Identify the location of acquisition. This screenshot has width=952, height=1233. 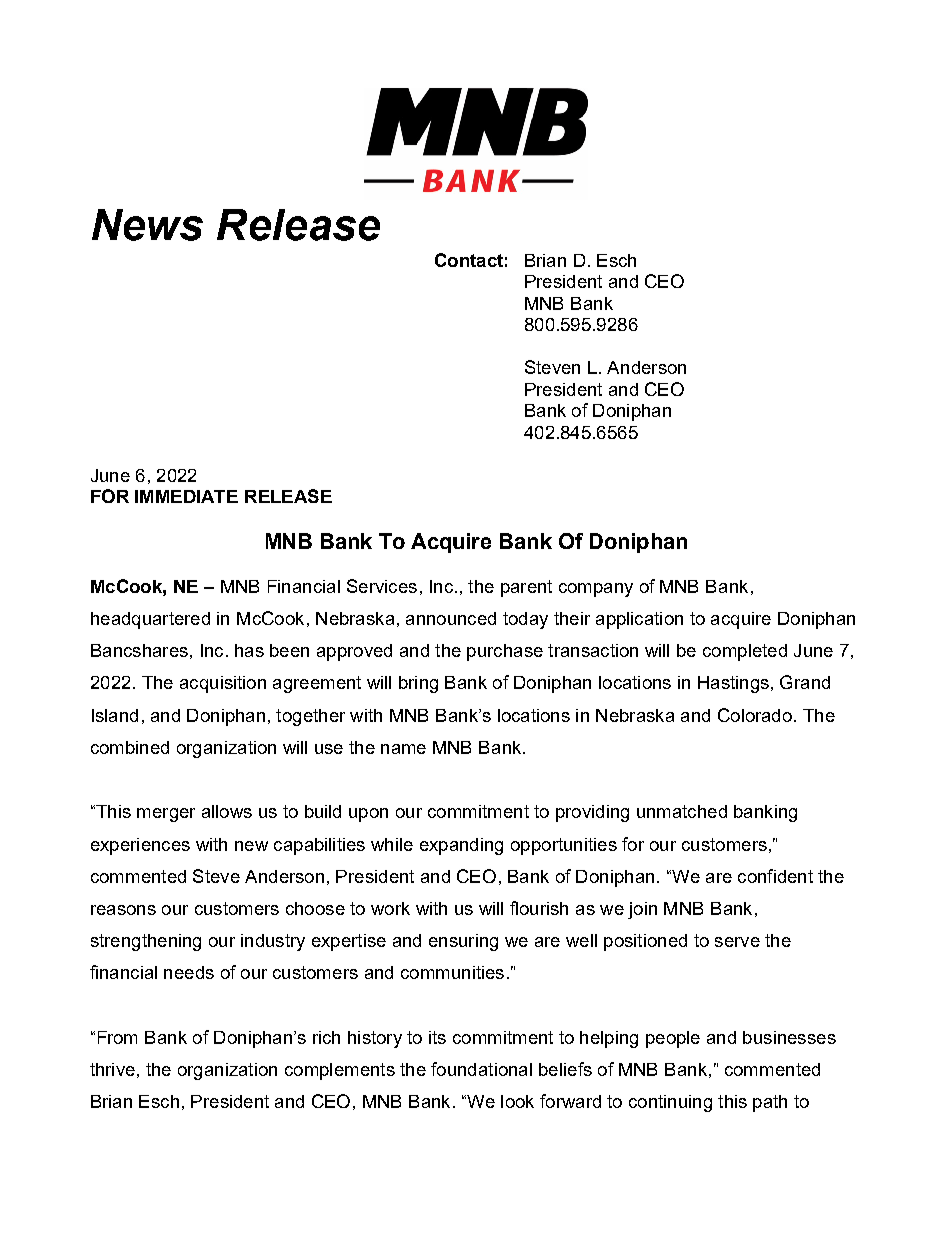
(223, 684).
